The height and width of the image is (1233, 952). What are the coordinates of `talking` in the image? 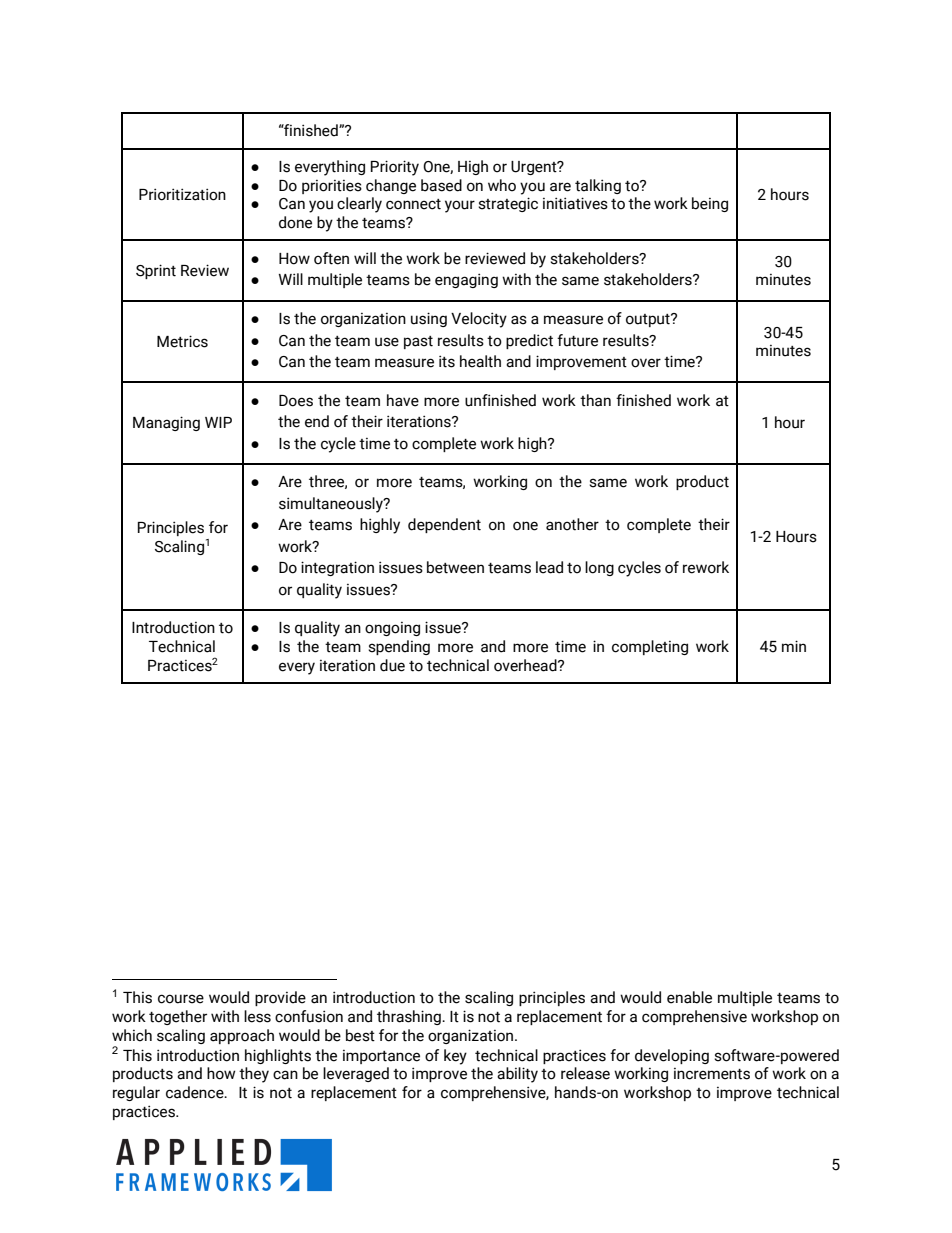 It's located at (598, 186).
